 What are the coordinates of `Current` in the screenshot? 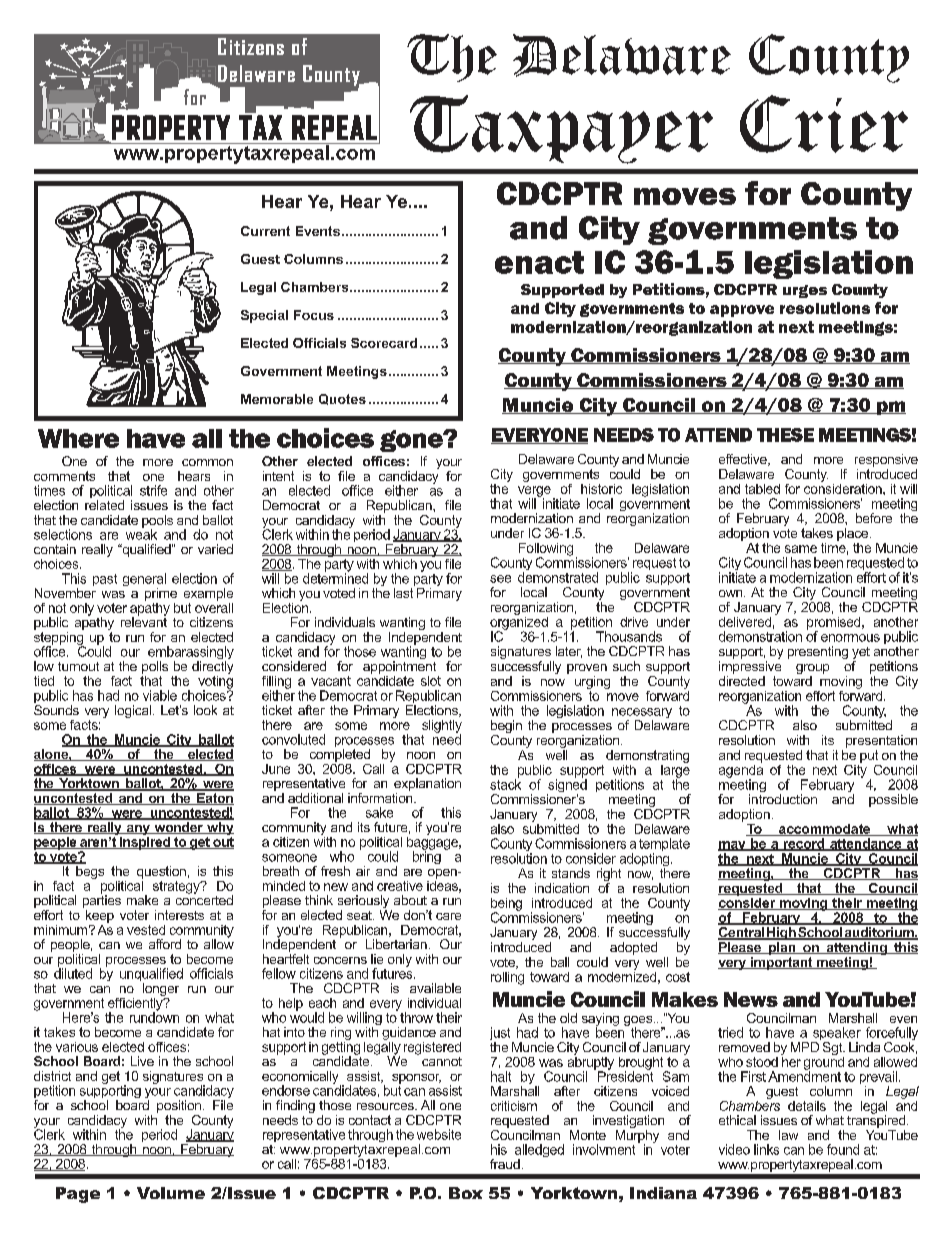 It's located at (265, 231).
